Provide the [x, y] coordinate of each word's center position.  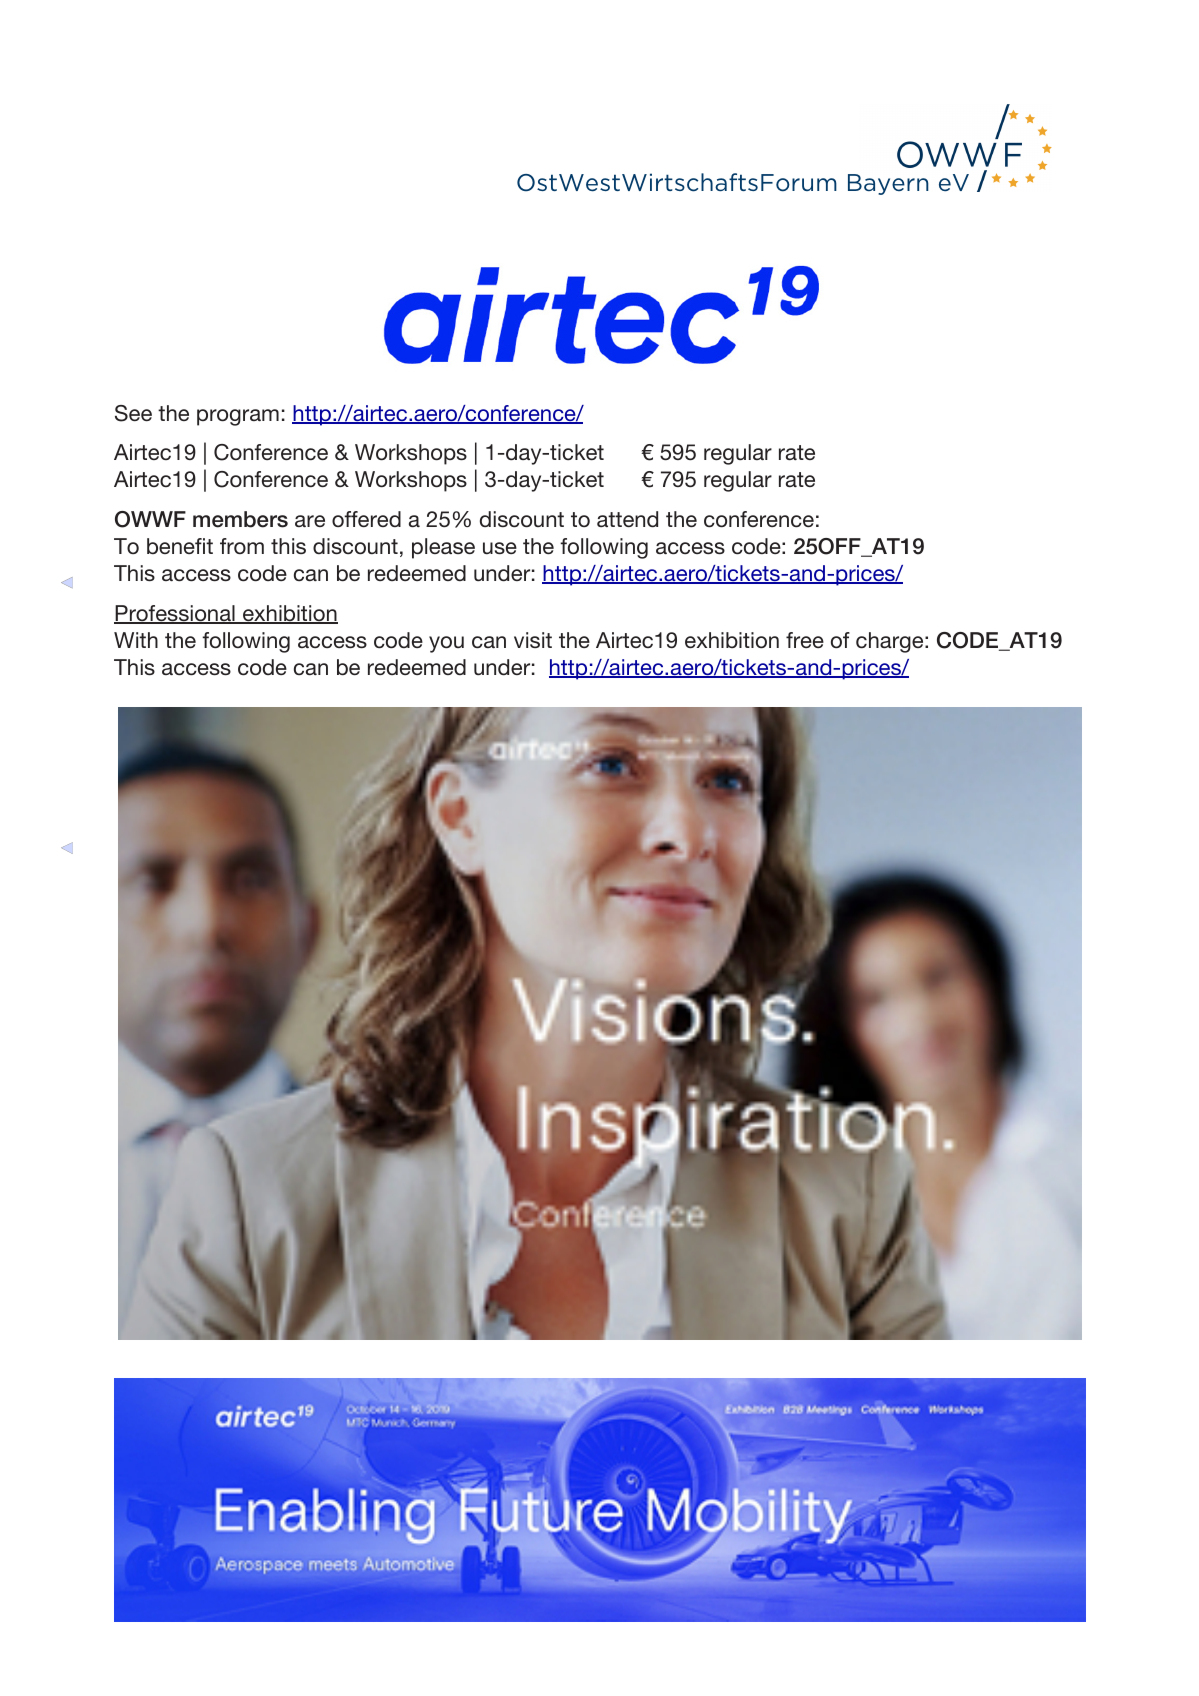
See [133, 413]
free [805, 640]
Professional [175, 614]
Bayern [888, 184]
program [238, 417]
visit [533, 640]
